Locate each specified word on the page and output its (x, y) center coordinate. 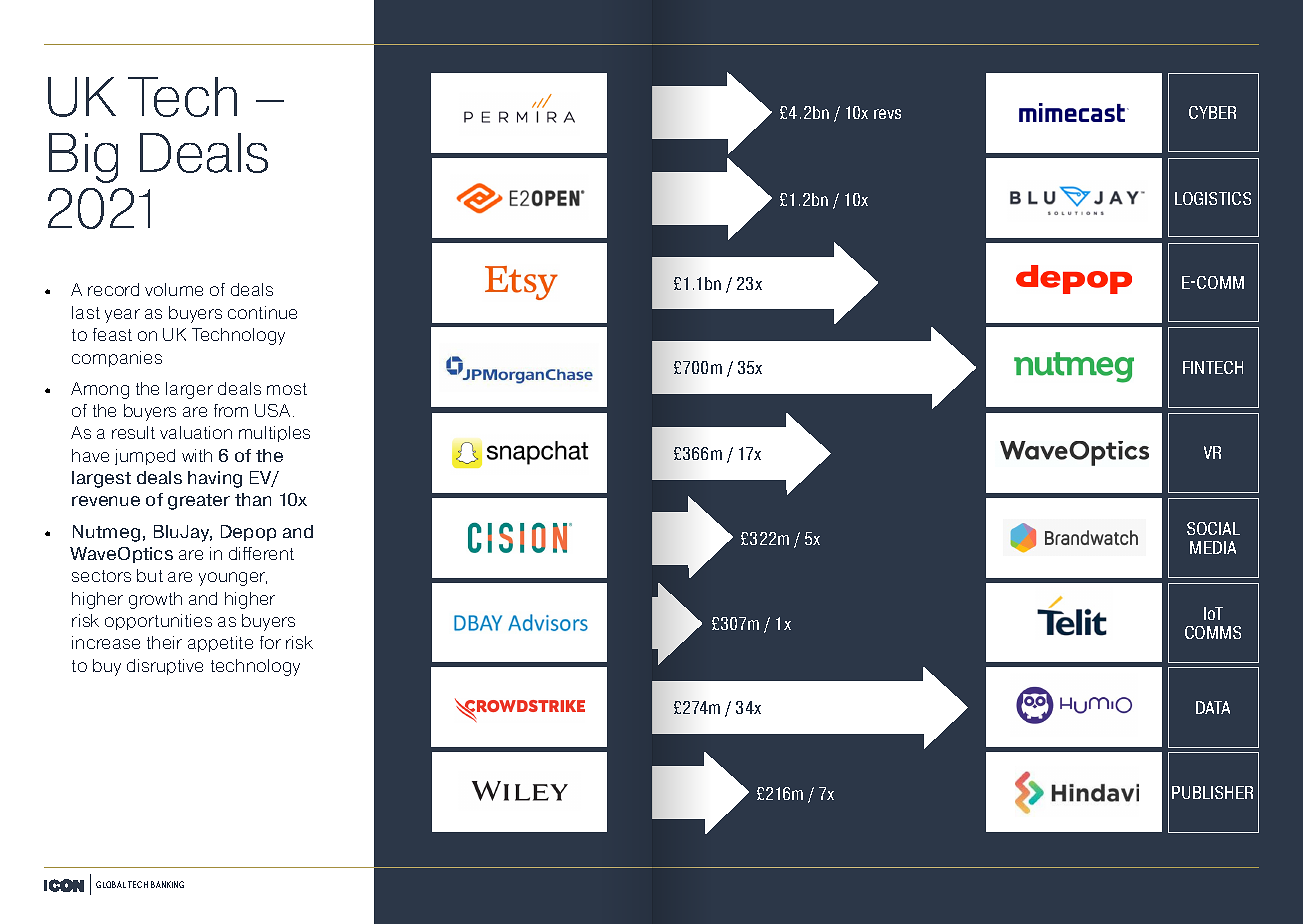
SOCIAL (1213, 528)
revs (887, 114)
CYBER (1212, 112)
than (253, 499)
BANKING (167, 884)
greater (199, 502)
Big (83, 158)
